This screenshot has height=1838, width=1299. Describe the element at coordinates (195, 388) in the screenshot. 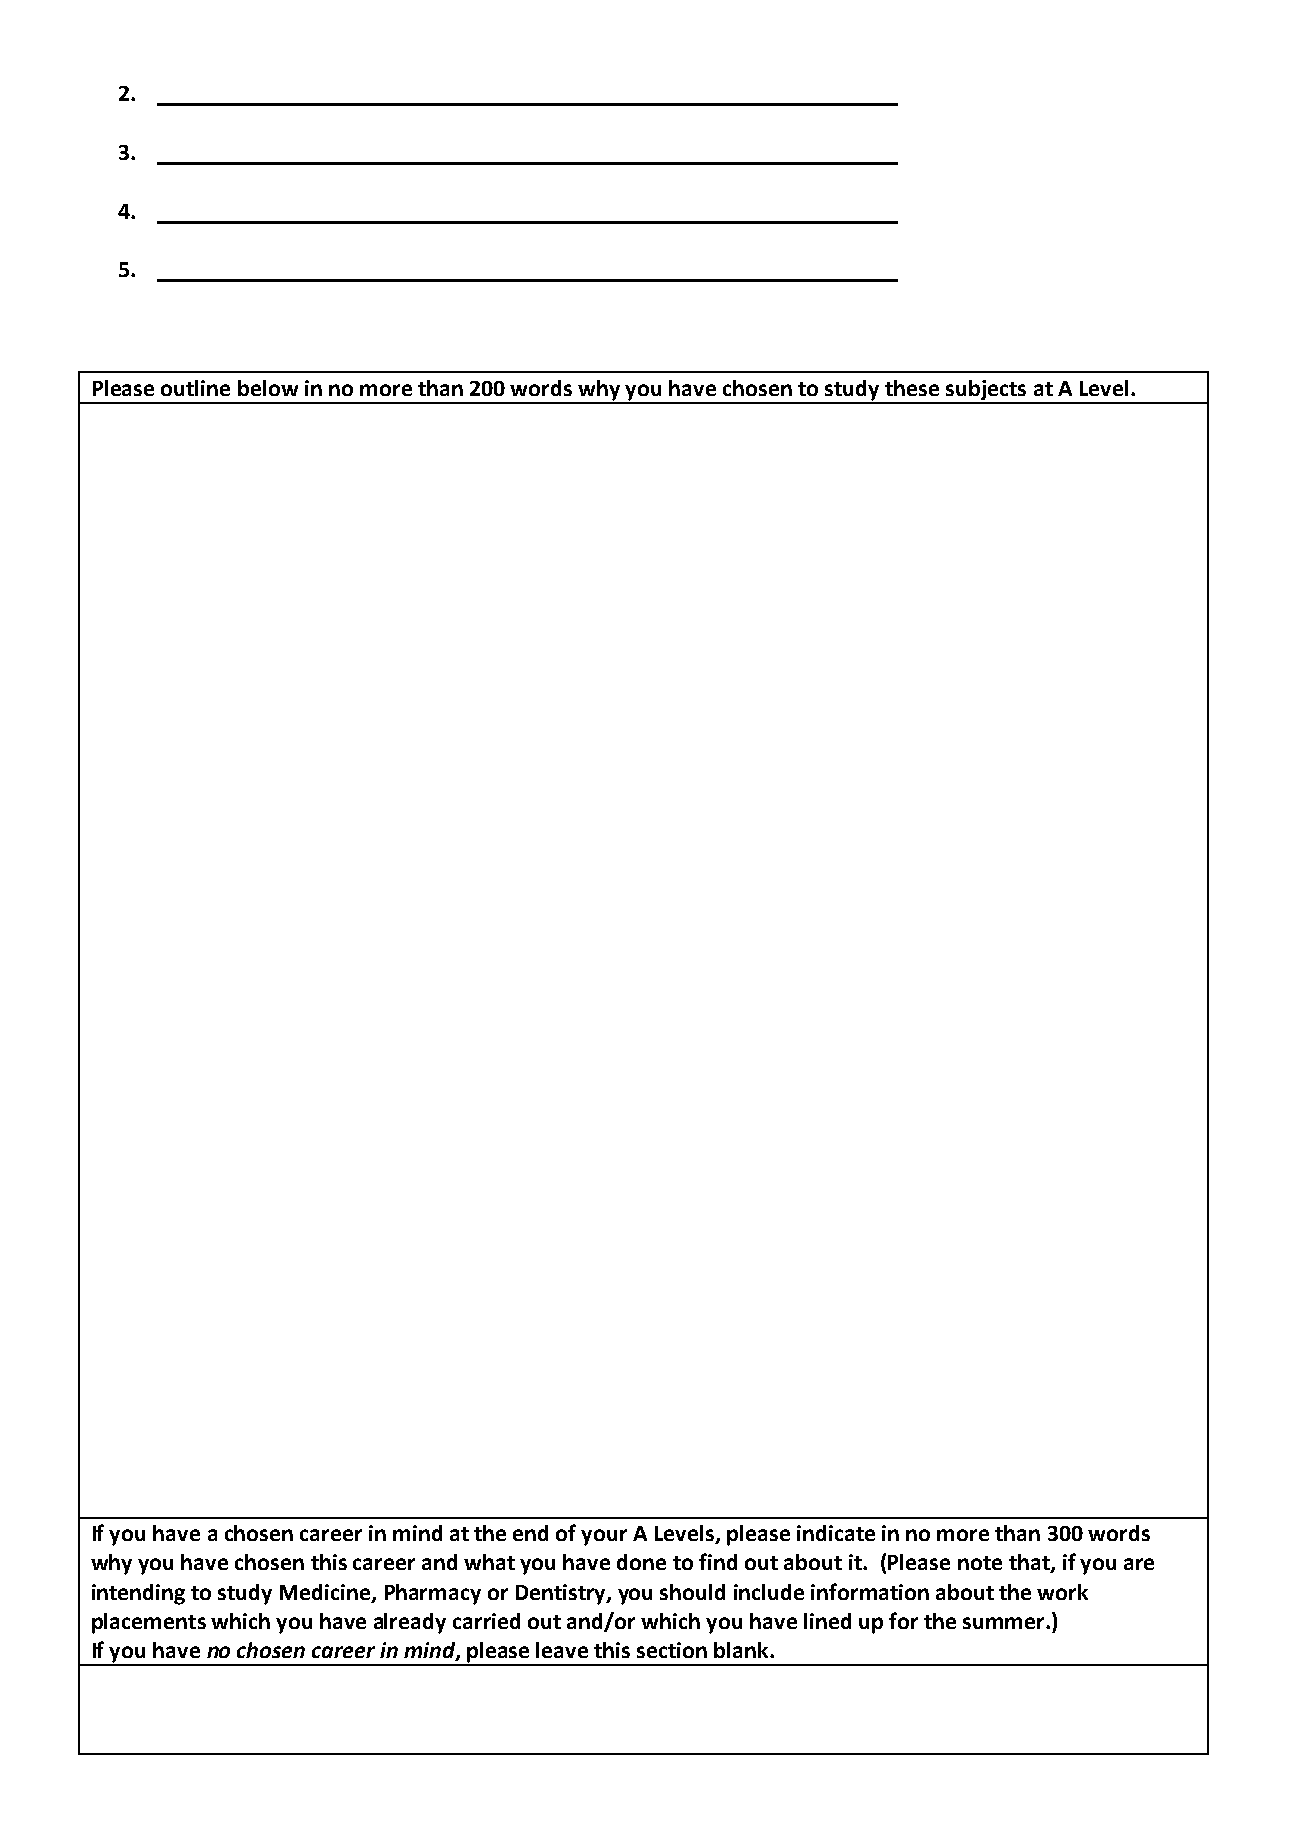

I see `outline` at that location.
